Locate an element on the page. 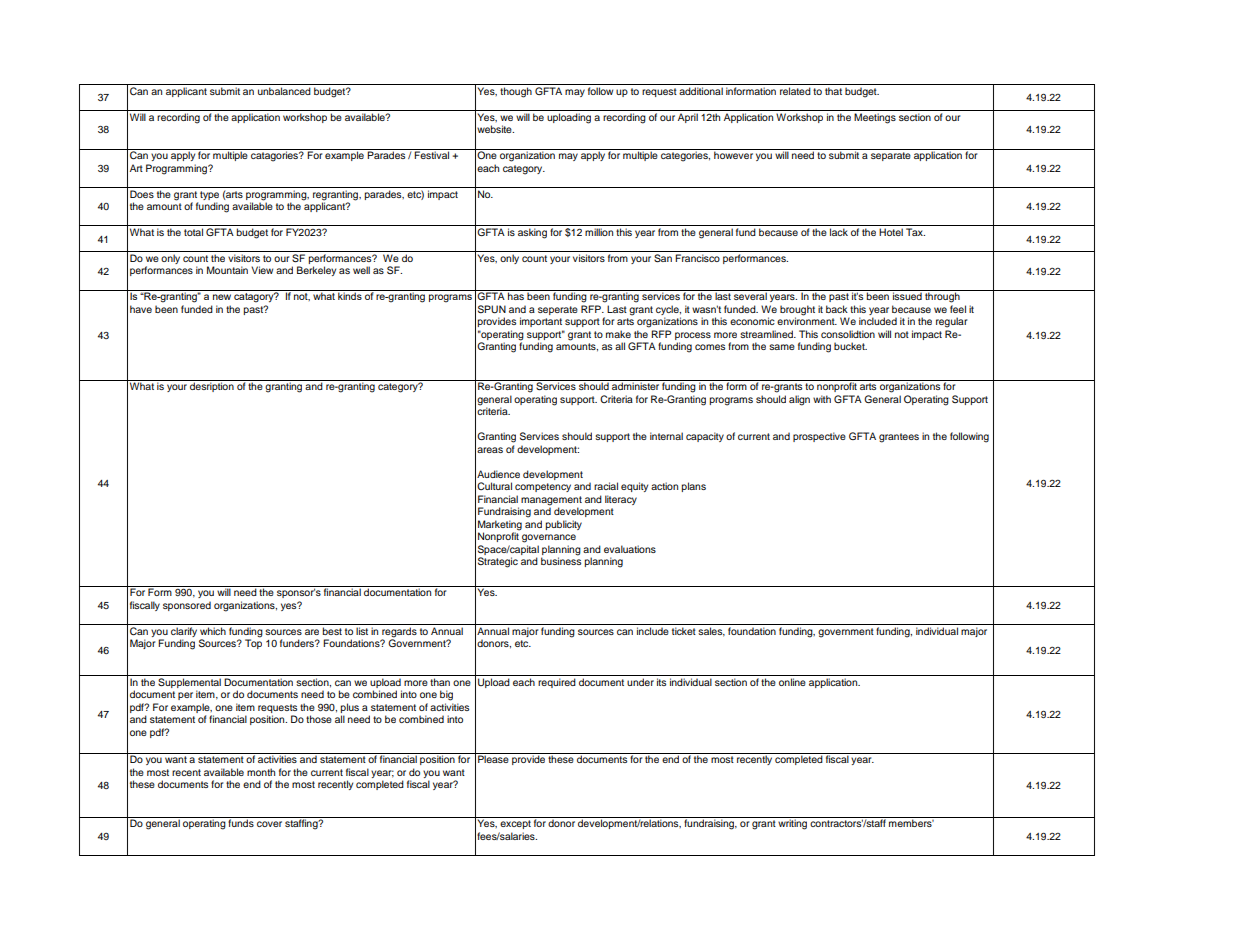  Please is located at coordinates (493, 758).
